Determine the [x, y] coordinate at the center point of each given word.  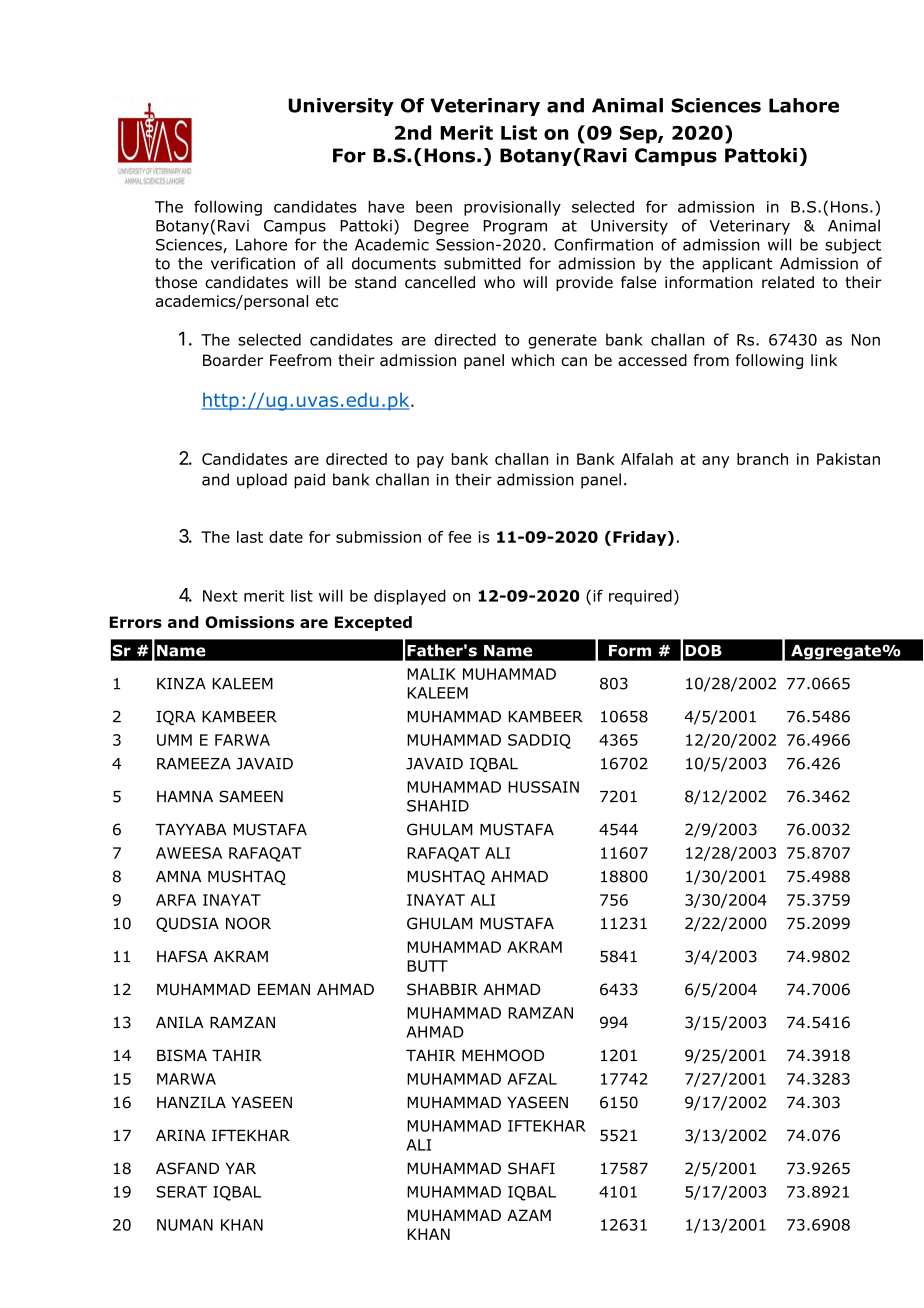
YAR [241, 1168]
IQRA [176, 717]
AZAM [529, 1215]
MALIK [431, 674]
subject [853, 246]
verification [253, 263]
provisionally [512, 208]
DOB [703, 650]
